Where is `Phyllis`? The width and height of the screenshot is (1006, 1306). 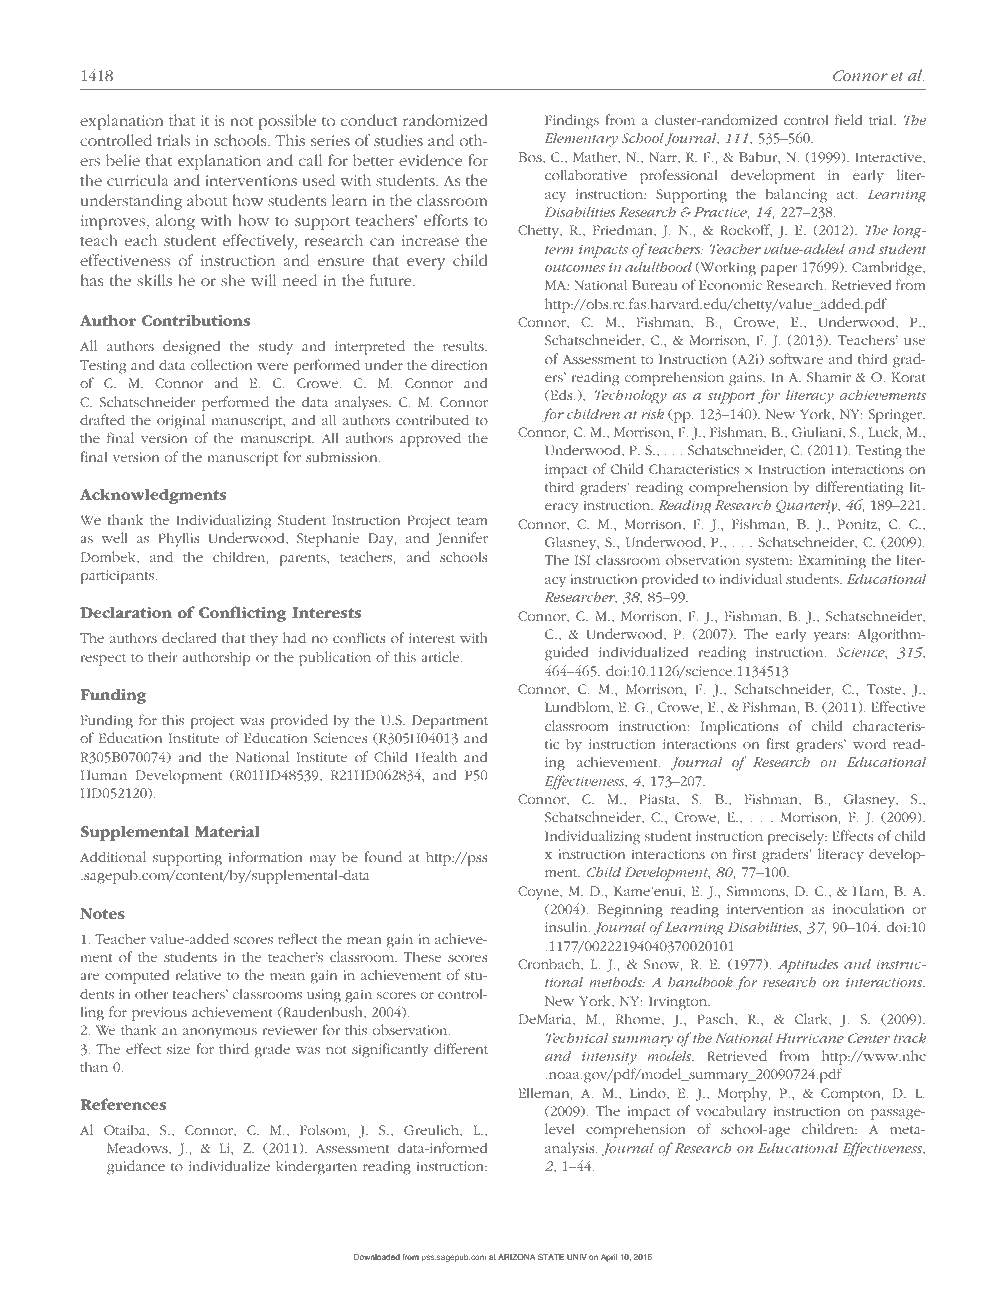 Phyllis is located at coordinates (178, 539).
